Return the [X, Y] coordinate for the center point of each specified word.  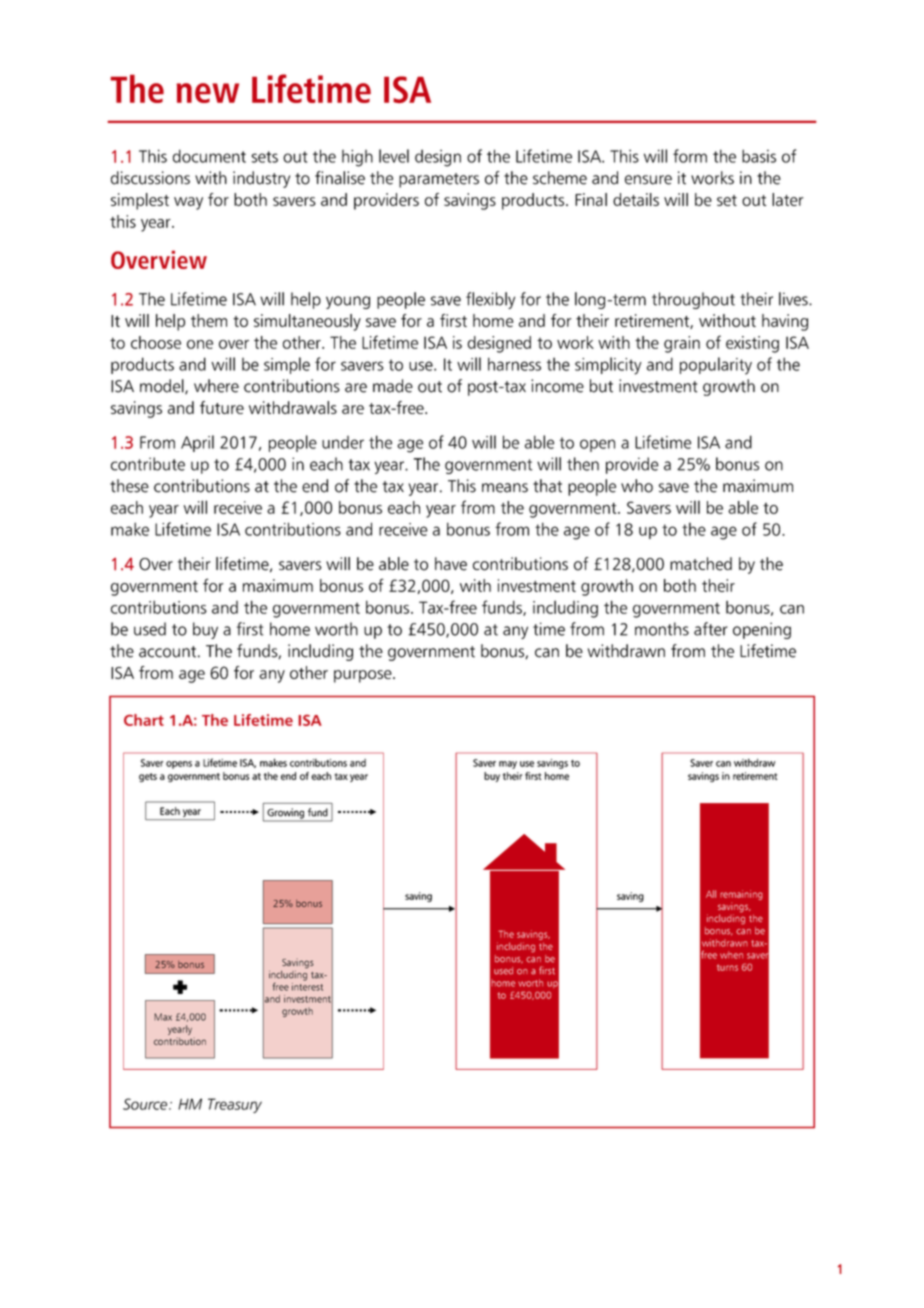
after [711, 629]
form [690, 156]
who [637, 486]
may [508, 765]
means [505, 488]
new [207, 93]
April [197, 443]
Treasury [235, 1105]
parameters [439, 180]
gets [148, 777]
